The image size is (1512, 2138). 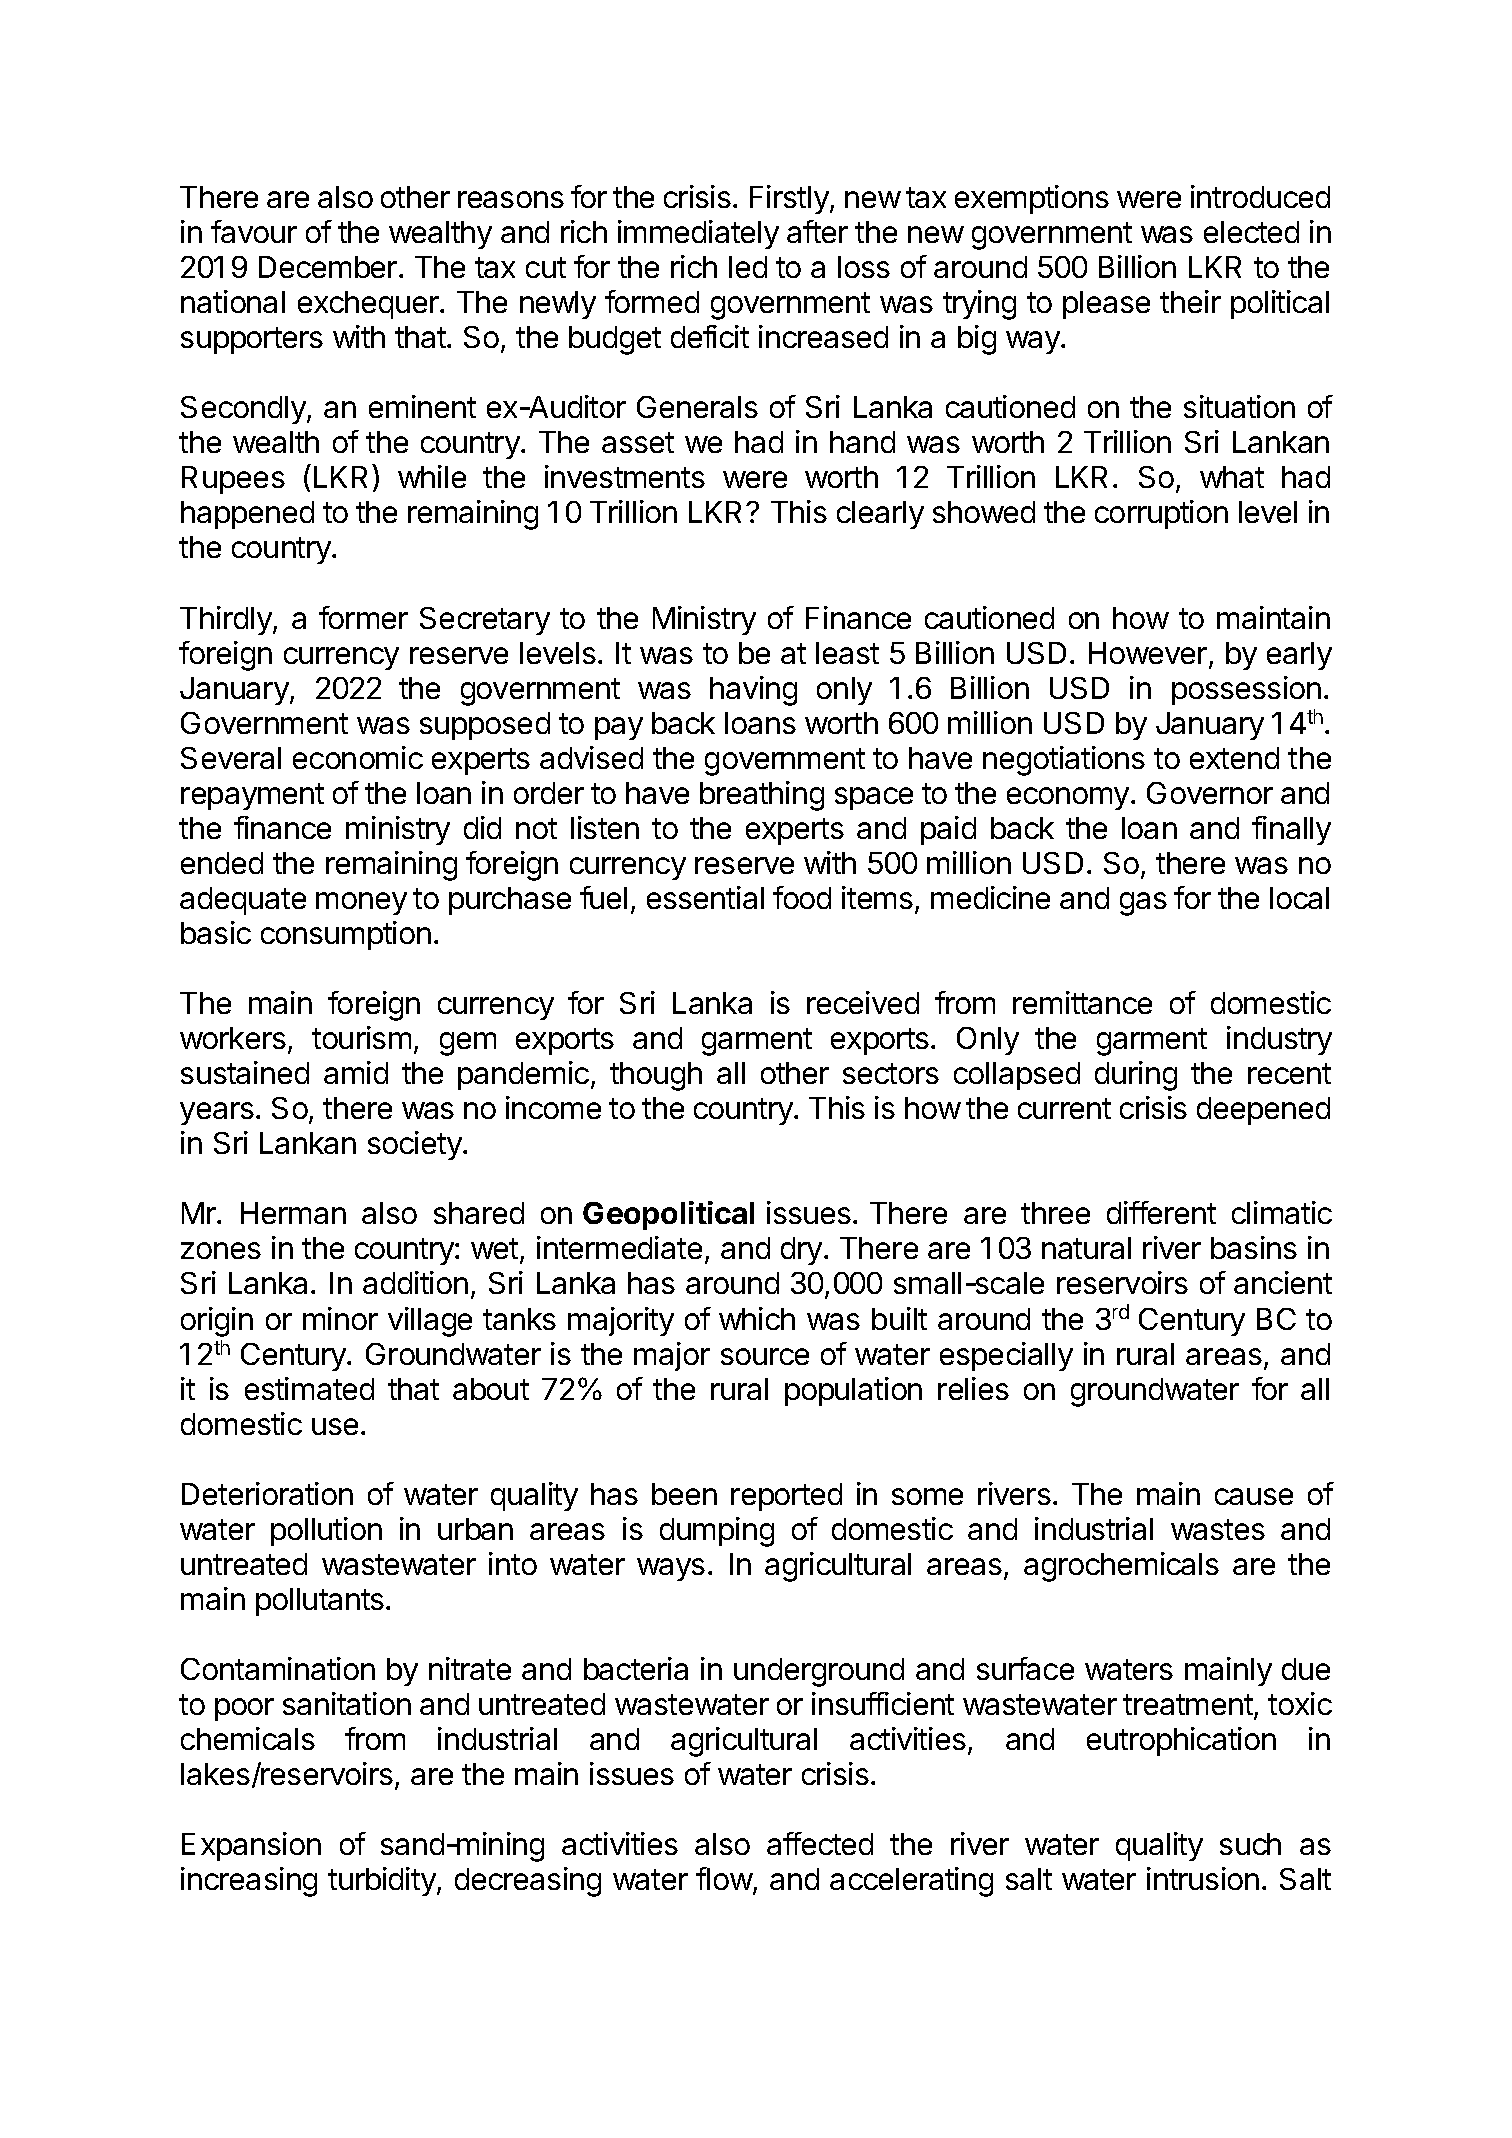 What do you see at coordinates (382, 1881) in the screenshot?
I see `turbidity` at bounding box center [382, 1881].
